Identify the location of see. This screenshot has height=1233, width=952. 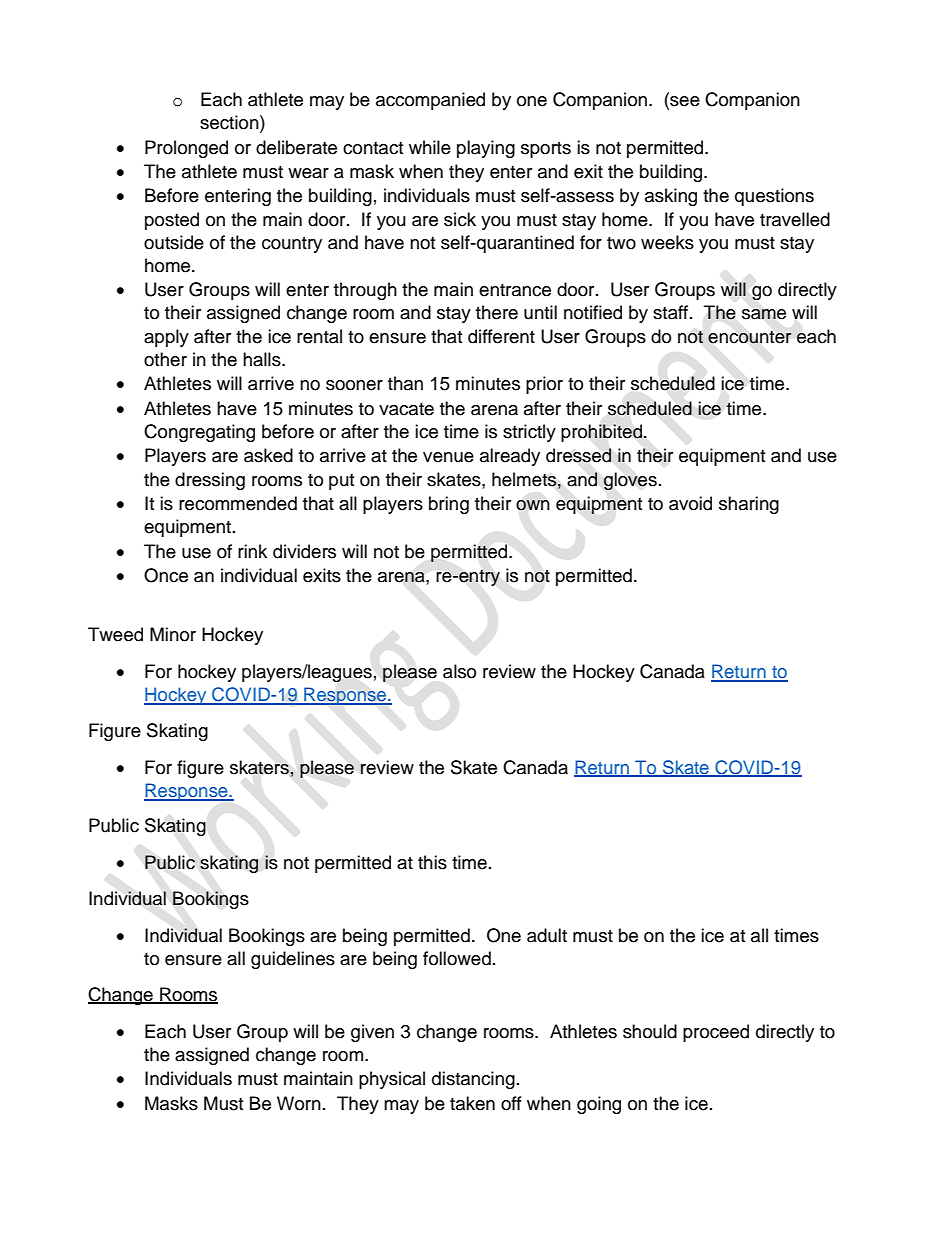
(684, 100).
